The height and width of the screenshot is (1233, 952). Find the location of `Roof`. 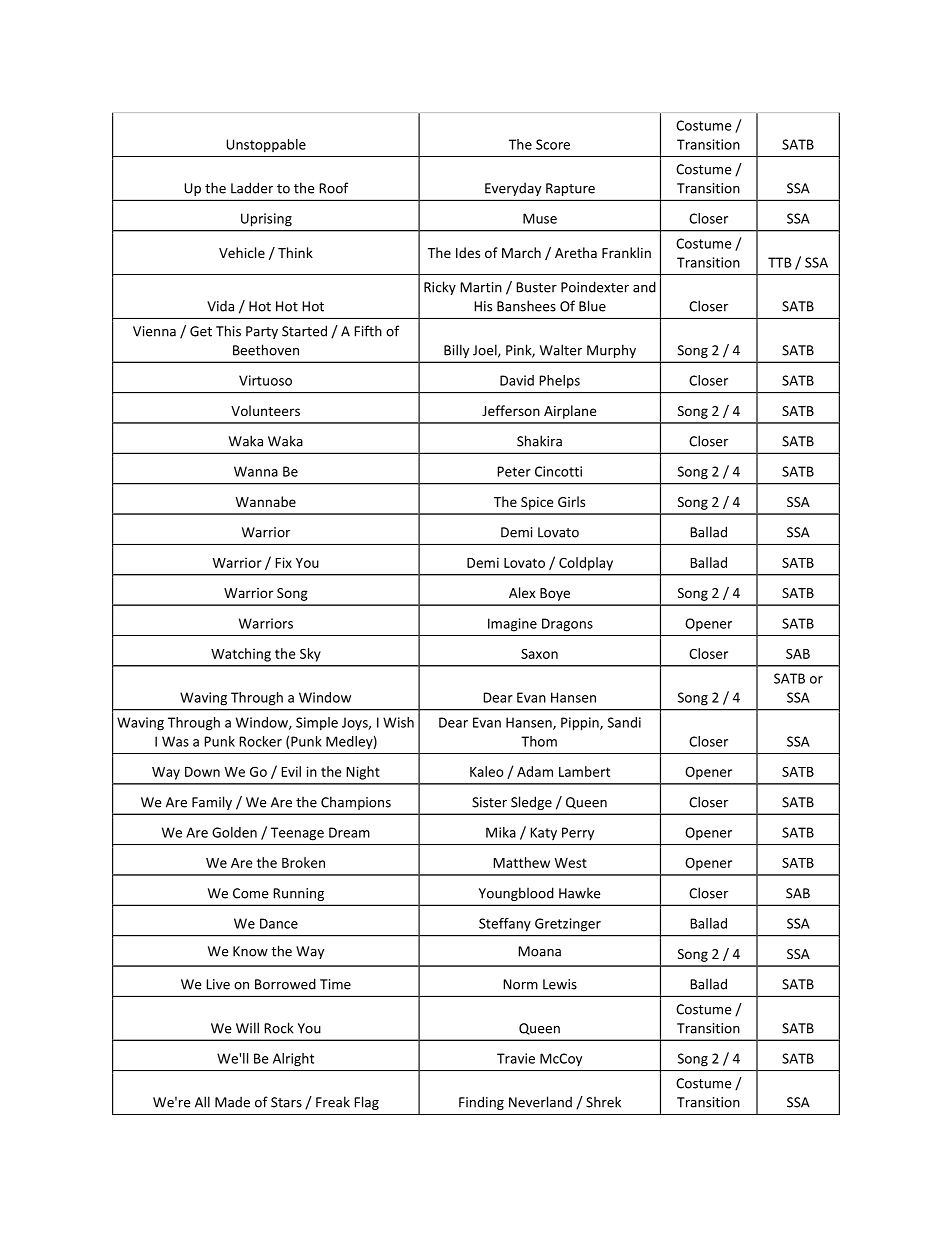

Roof is located at coordinates (333, 188).
